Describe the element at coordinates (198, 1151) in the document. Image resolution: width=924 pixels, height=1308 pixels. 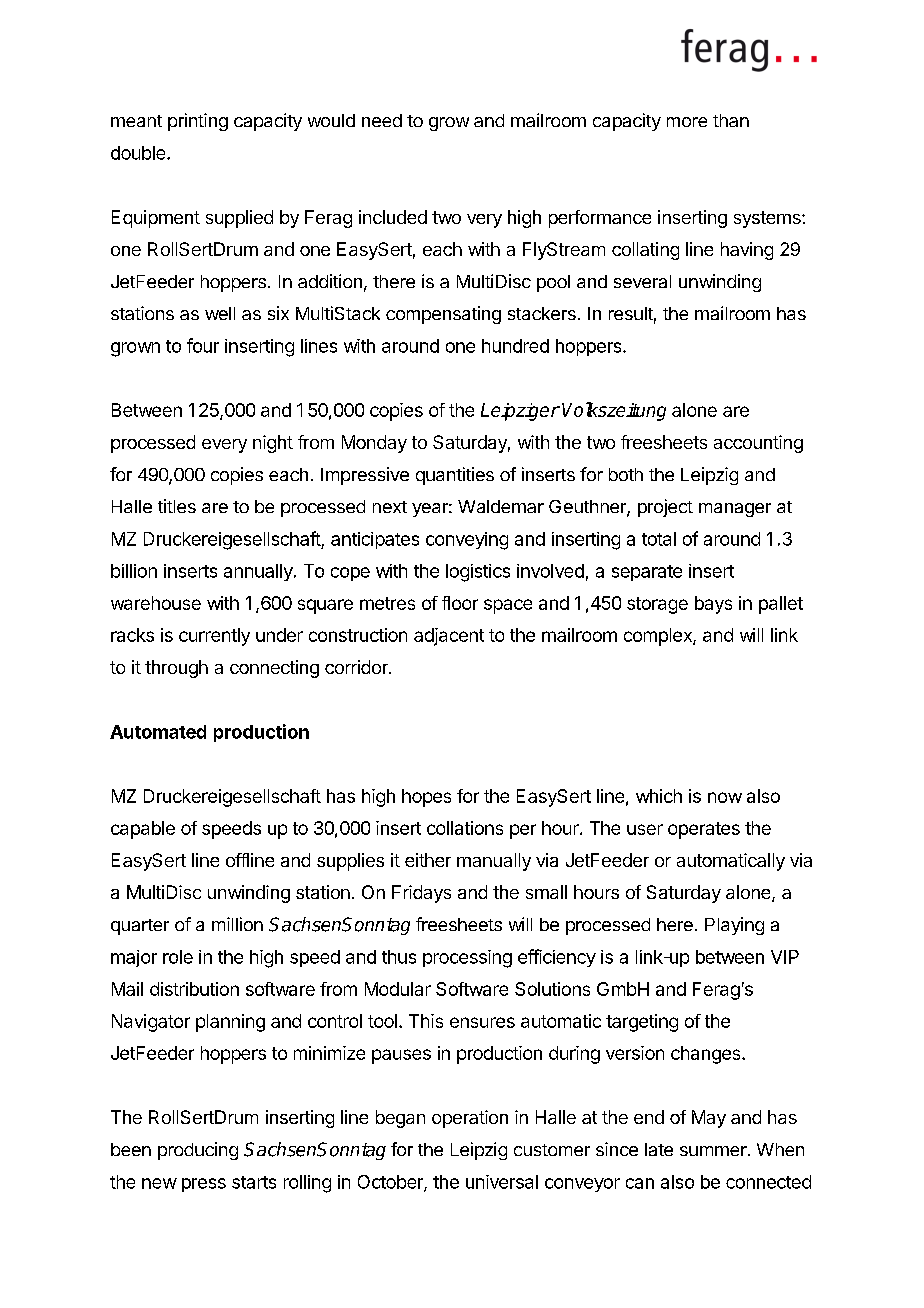
I see `producing` at that location.
